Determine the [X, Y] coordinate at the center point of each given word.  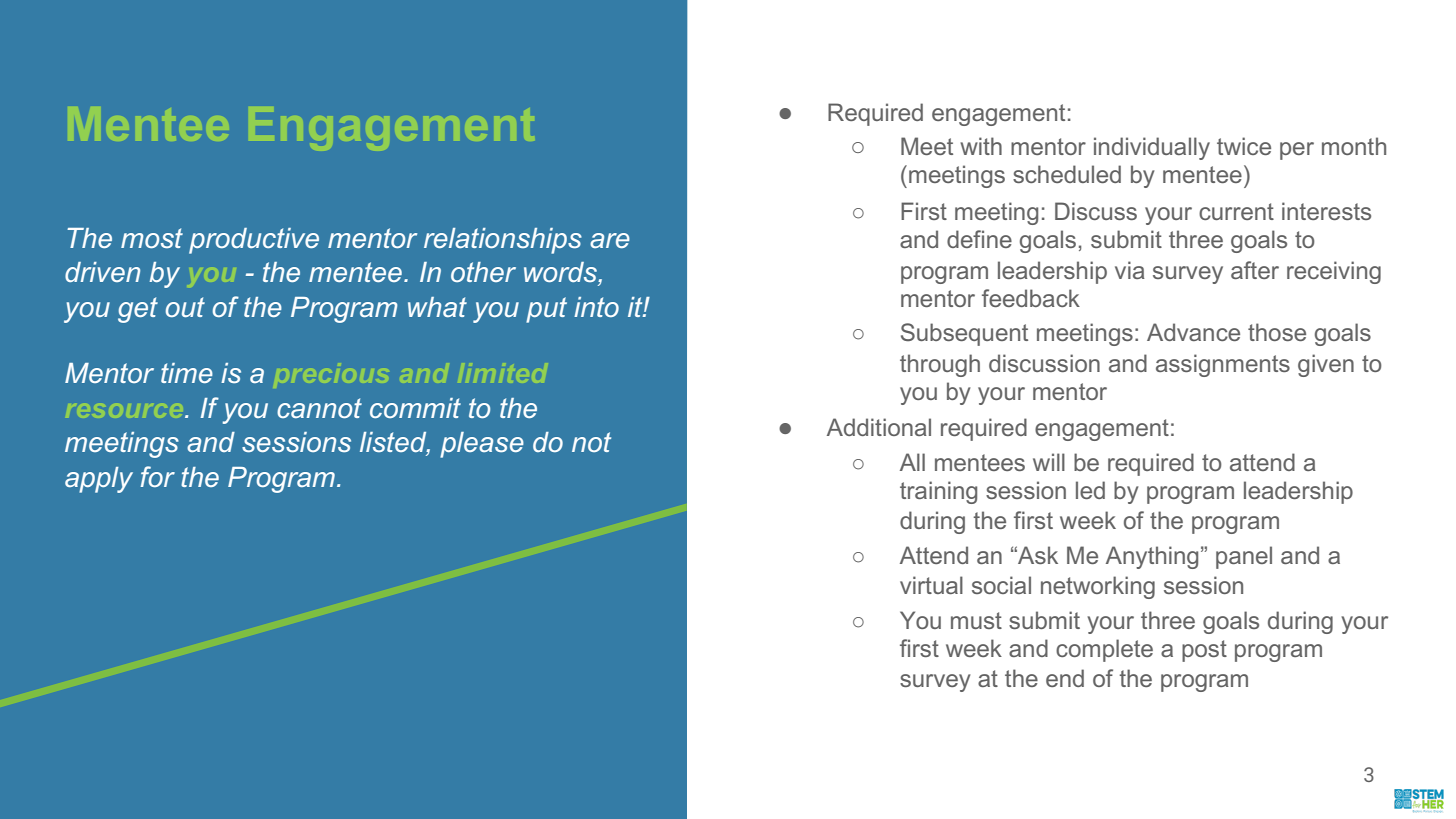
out [185, 307]
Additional [879, 427]
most [152, 238]
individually [1152, 148]
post [1204, 651]
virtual [931, 585]
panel [1244, 557]
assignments [1223, 365]
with [981, 146]
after [1255, 270]
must [976, 620]
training [938, 492]
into [596, 307]
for [158, 476]
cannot [319, 408]
